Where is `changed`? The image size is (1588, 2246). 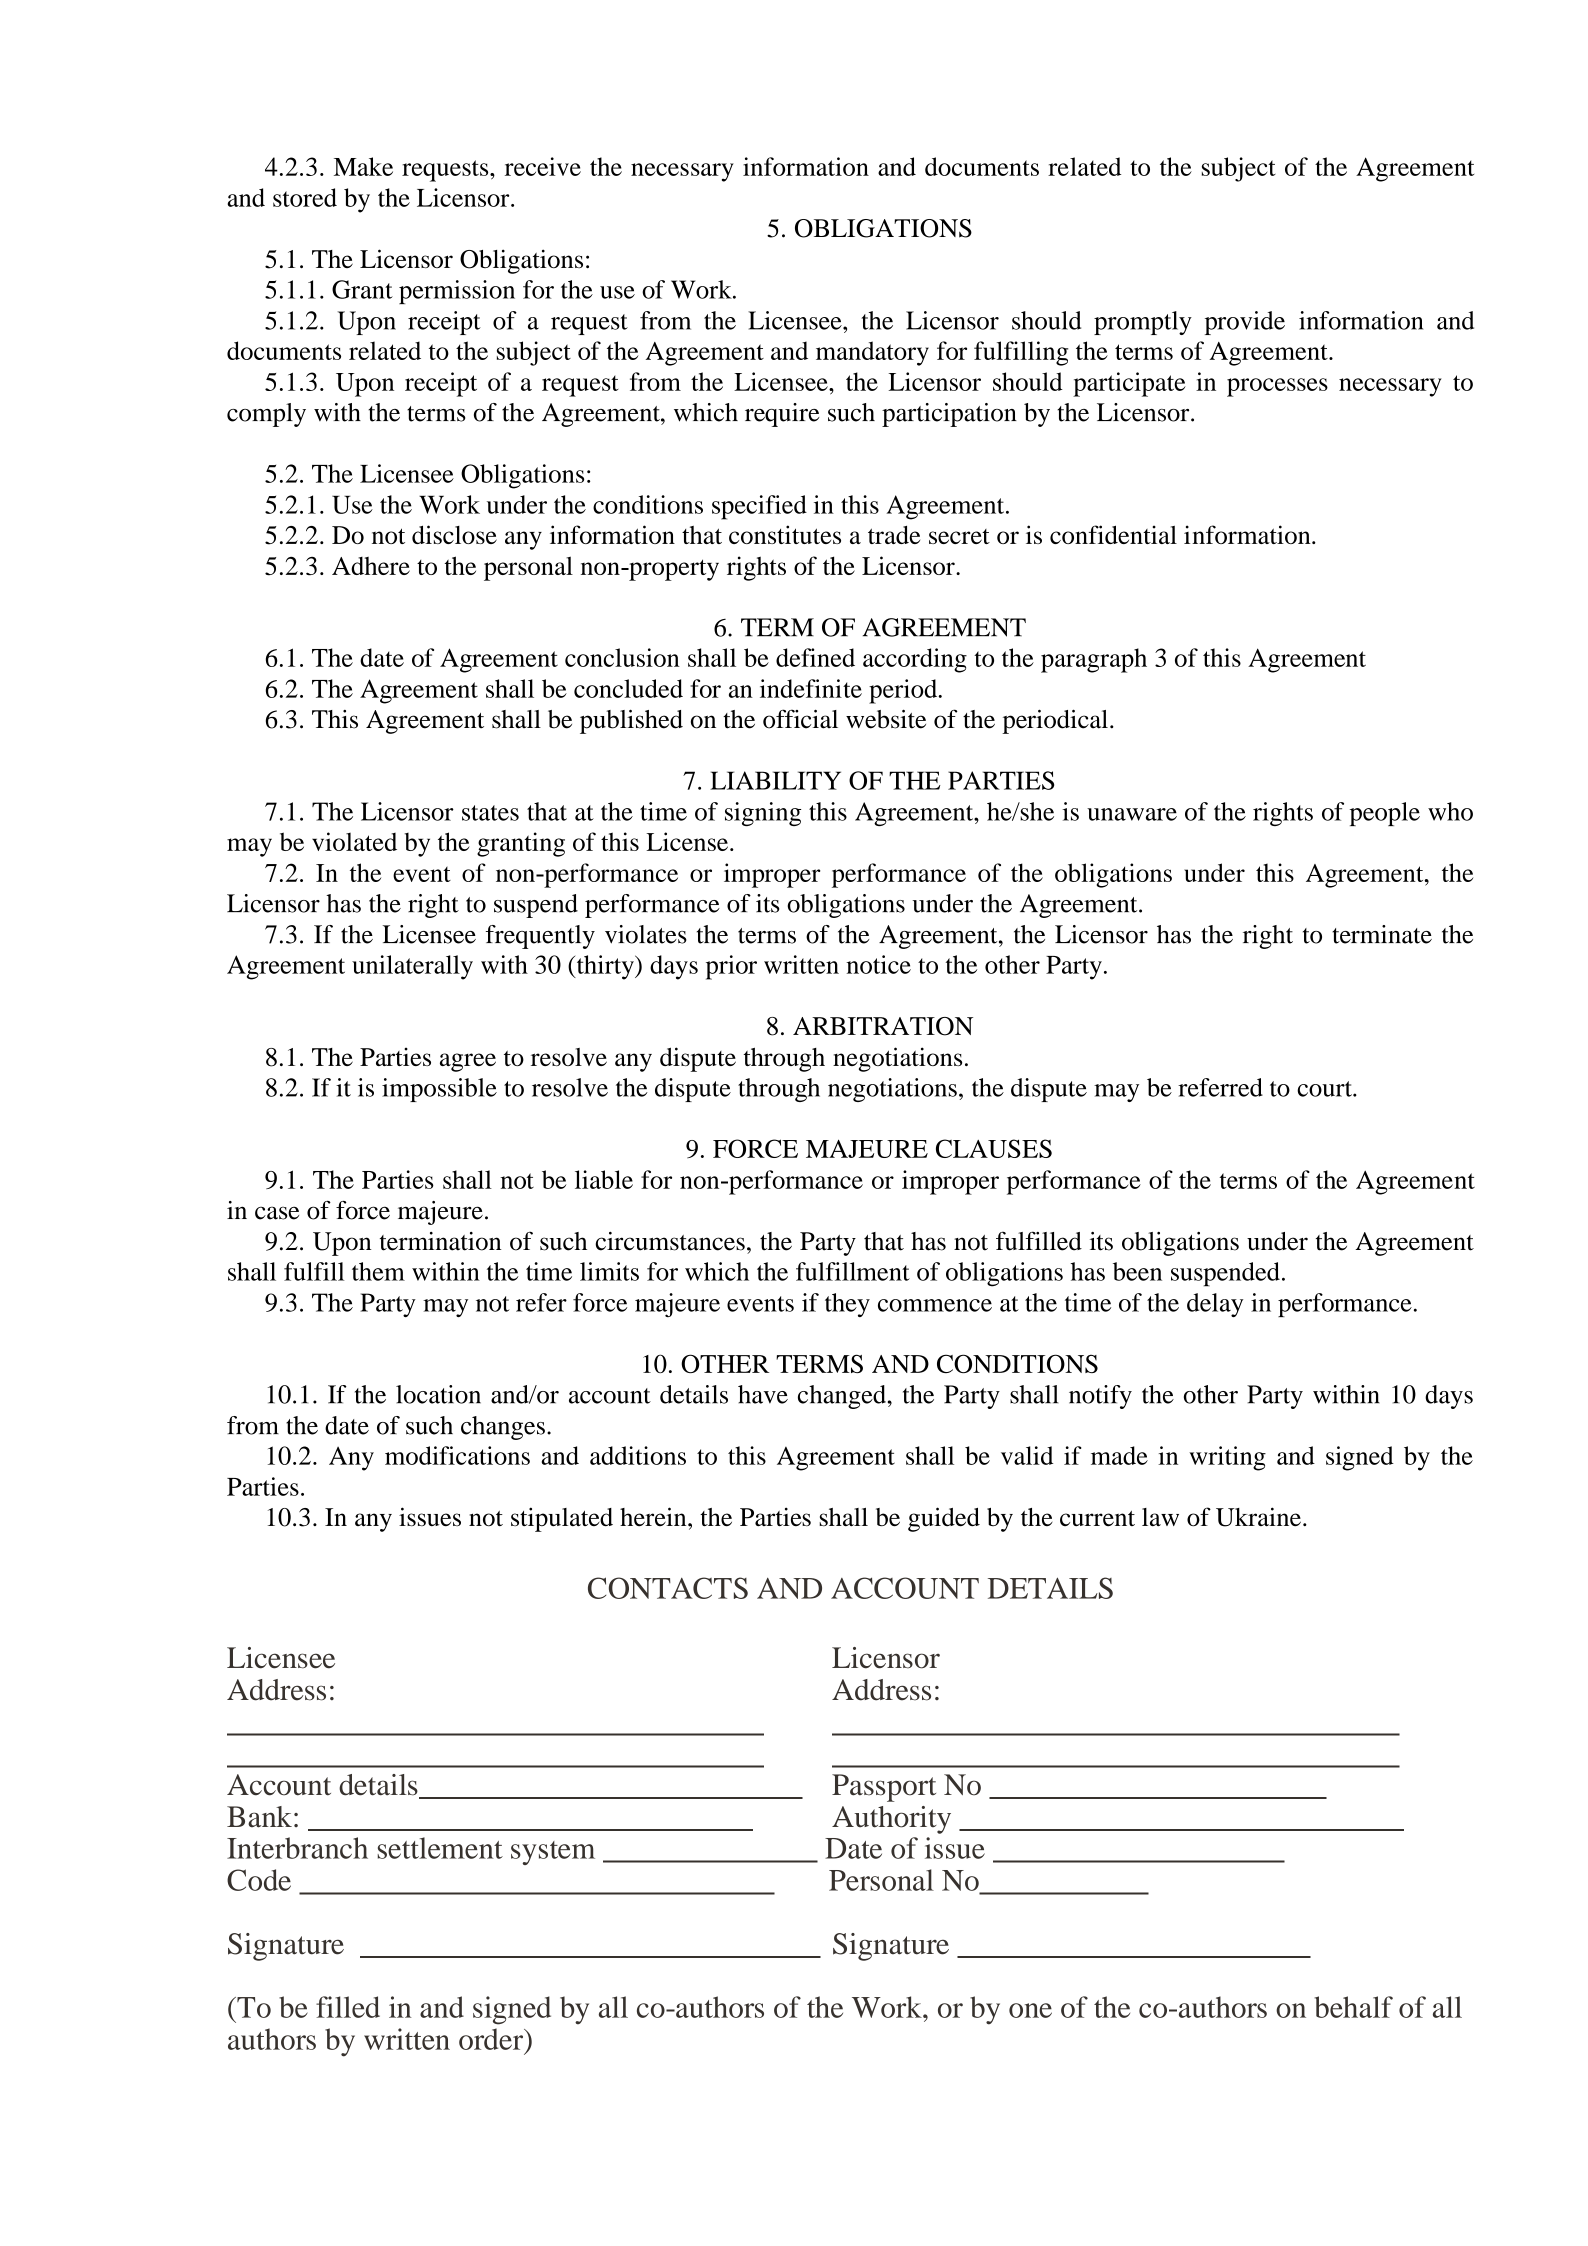 changed is located at coordinates (842, 1397).
